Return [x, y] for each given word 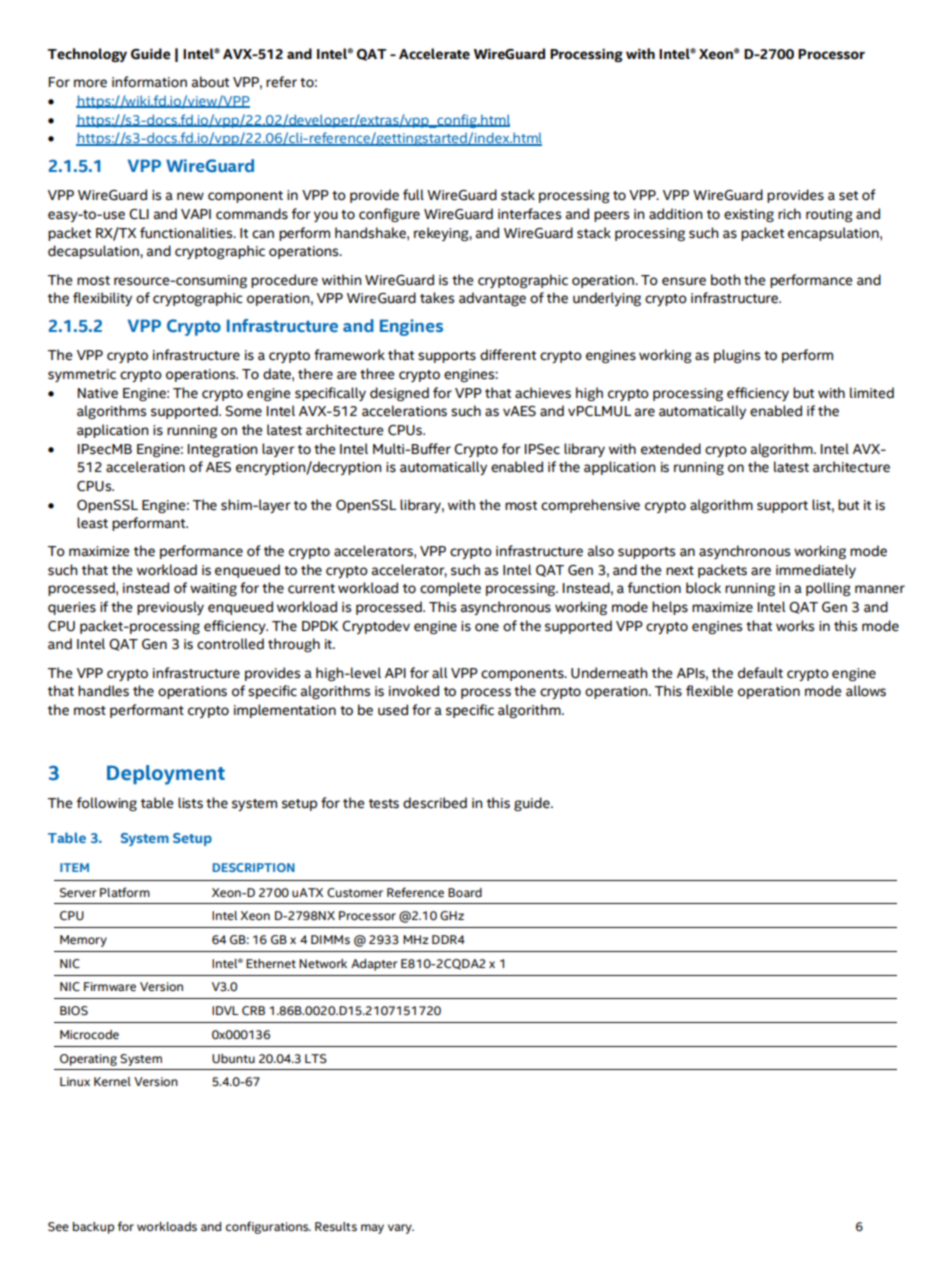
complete [450, 589]
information [149, 82]
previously [170, 608]
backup [93, 1228]
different [508, 355]
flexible [709, 691]
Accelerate [434, 54]
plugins [737, 356]
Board [465, 893]
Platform [125, 892]
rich [789, 214]
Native [98, 393]
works [795, 626]
